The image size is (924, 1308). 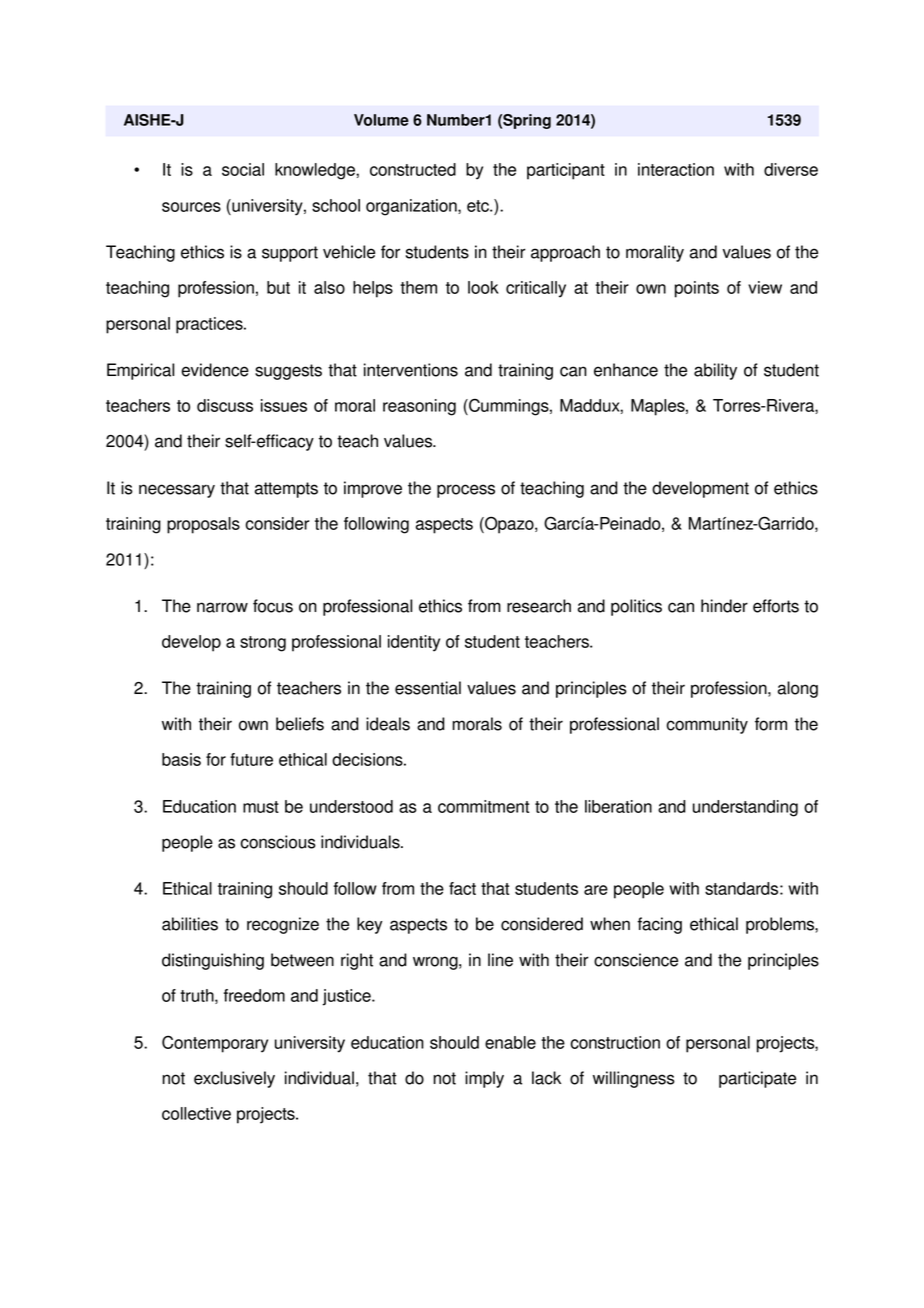 What do you see at coordinates (414, 643) in the image?
I see `identity` at bounding box center [414, 643].
